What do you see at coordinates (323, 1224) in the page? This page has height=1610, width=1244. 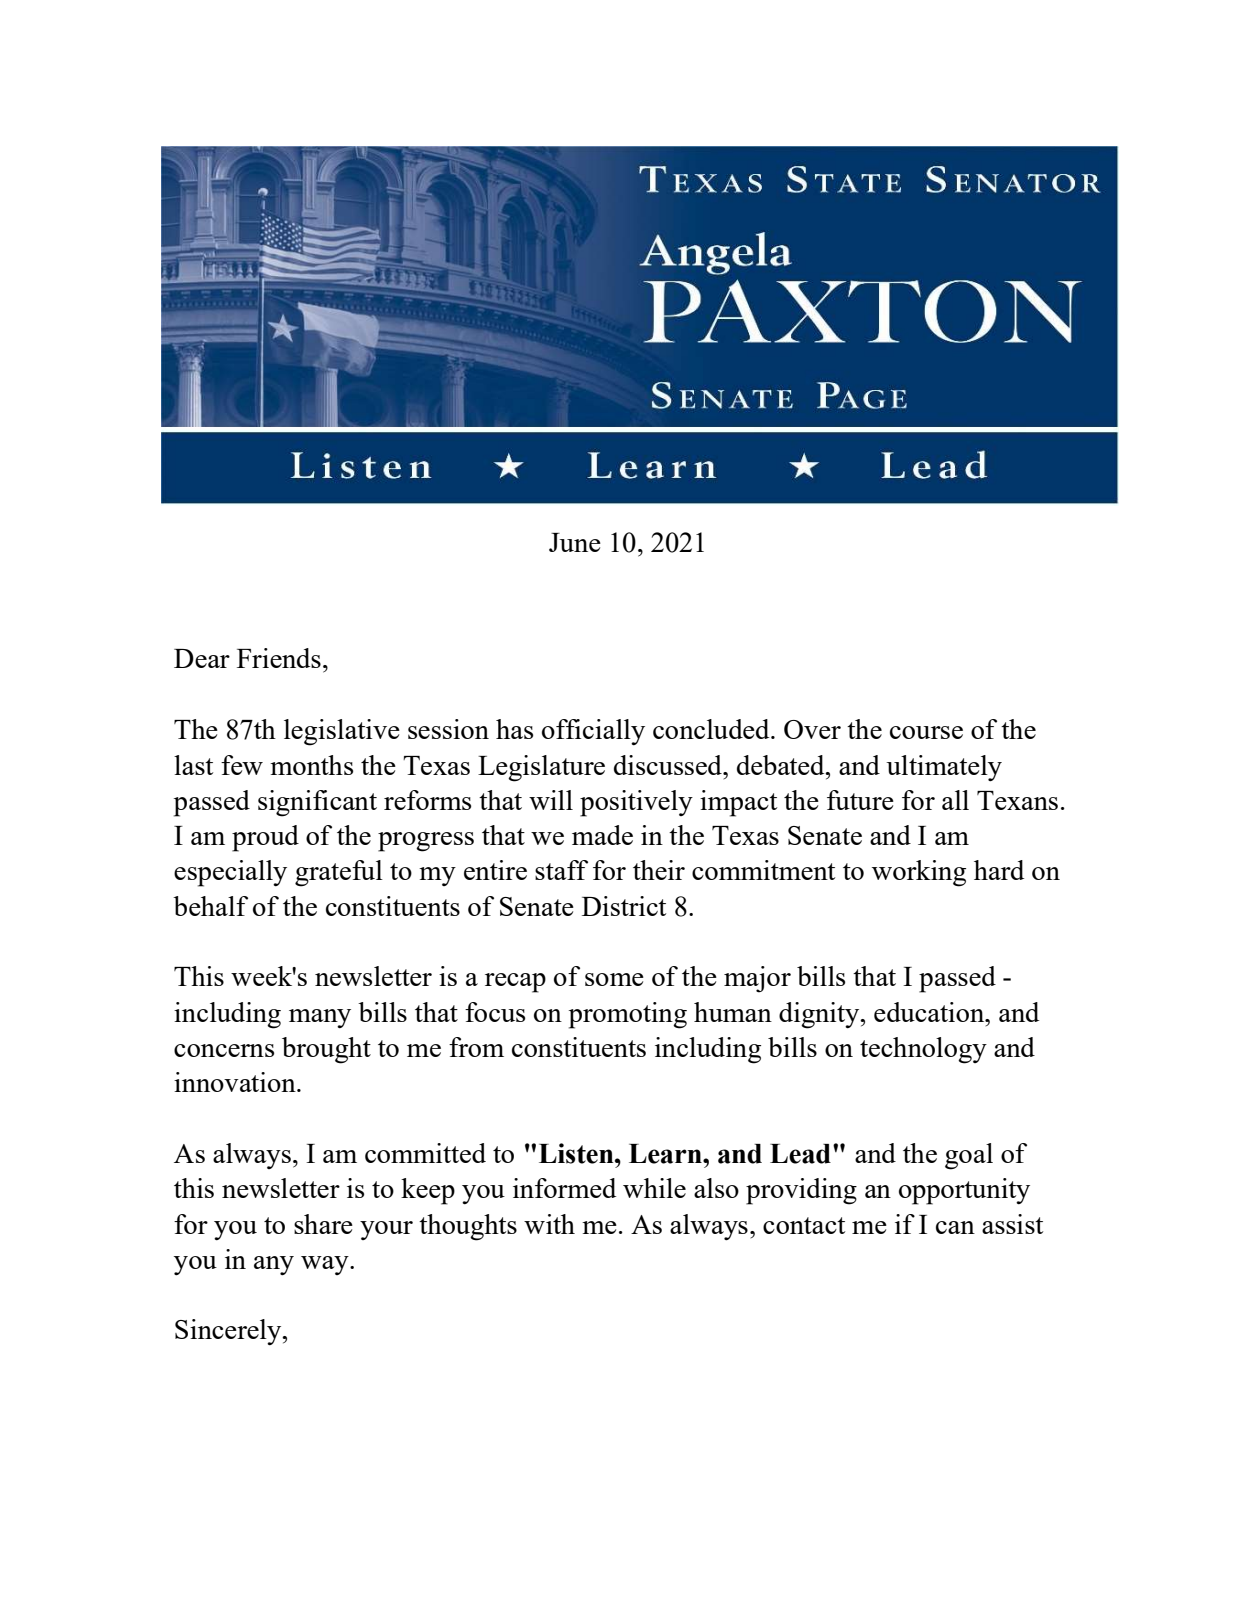 I see `share` at bounding box center [323, 1224].
